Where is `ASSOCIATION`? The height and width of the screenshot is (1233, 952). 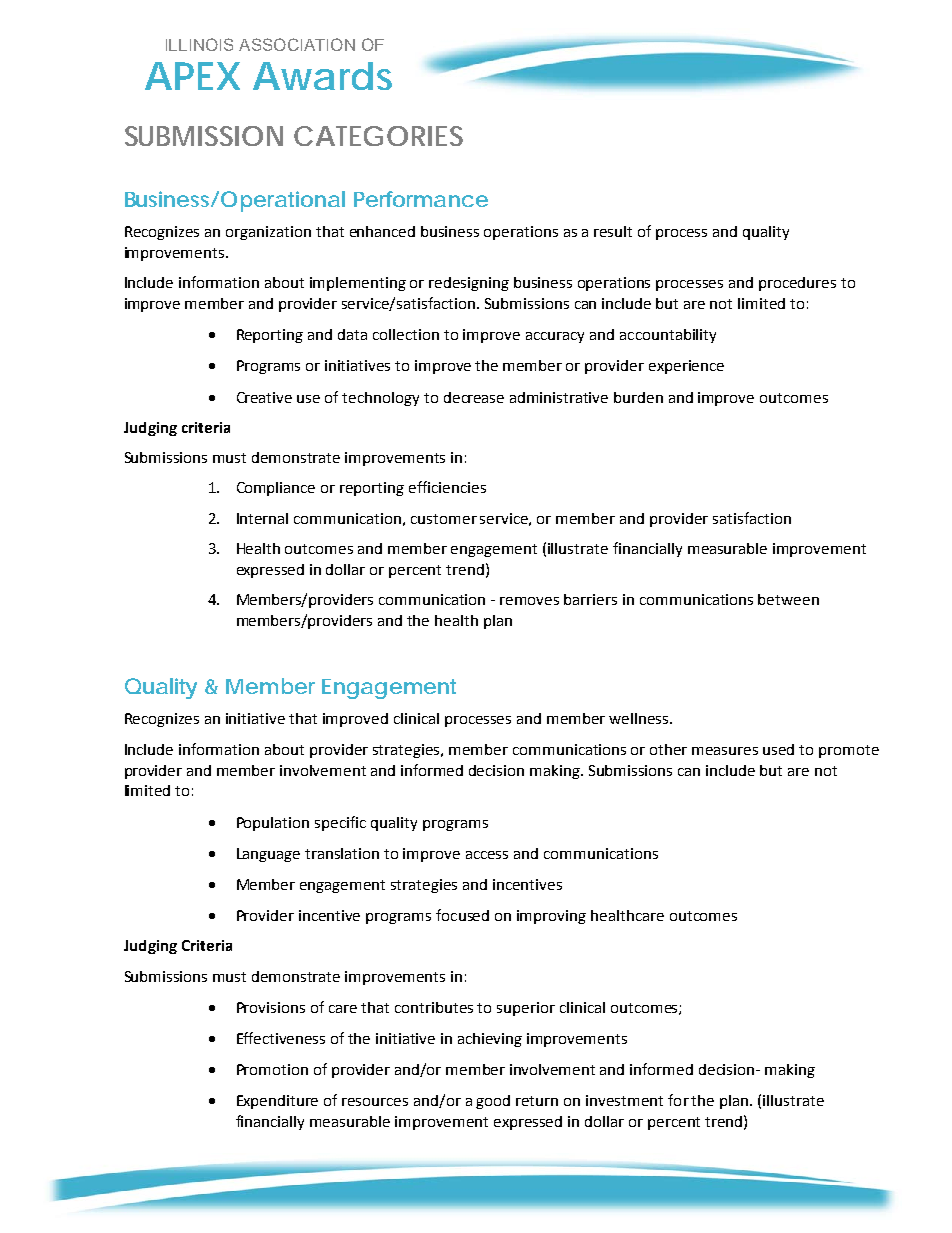 ASSOCIATION is located at coordinates (297, 44).
